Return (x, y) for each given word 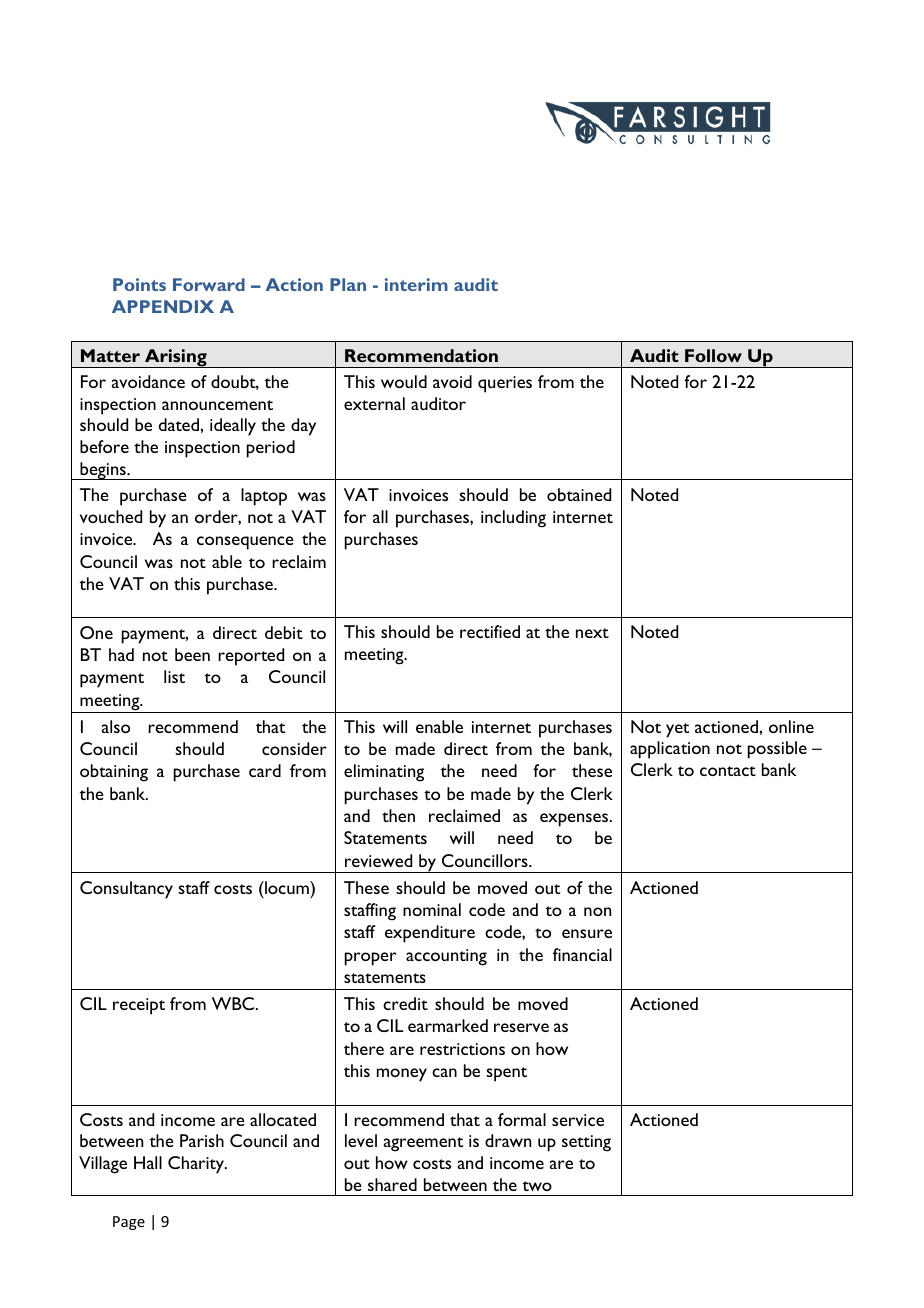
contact (728, 771)
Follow (713, 355)
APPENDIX (163, 306)
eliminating (384, 773)
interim (416, 284)
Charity (197, 1165)
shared (392, 1184)
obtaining (114, 773)
